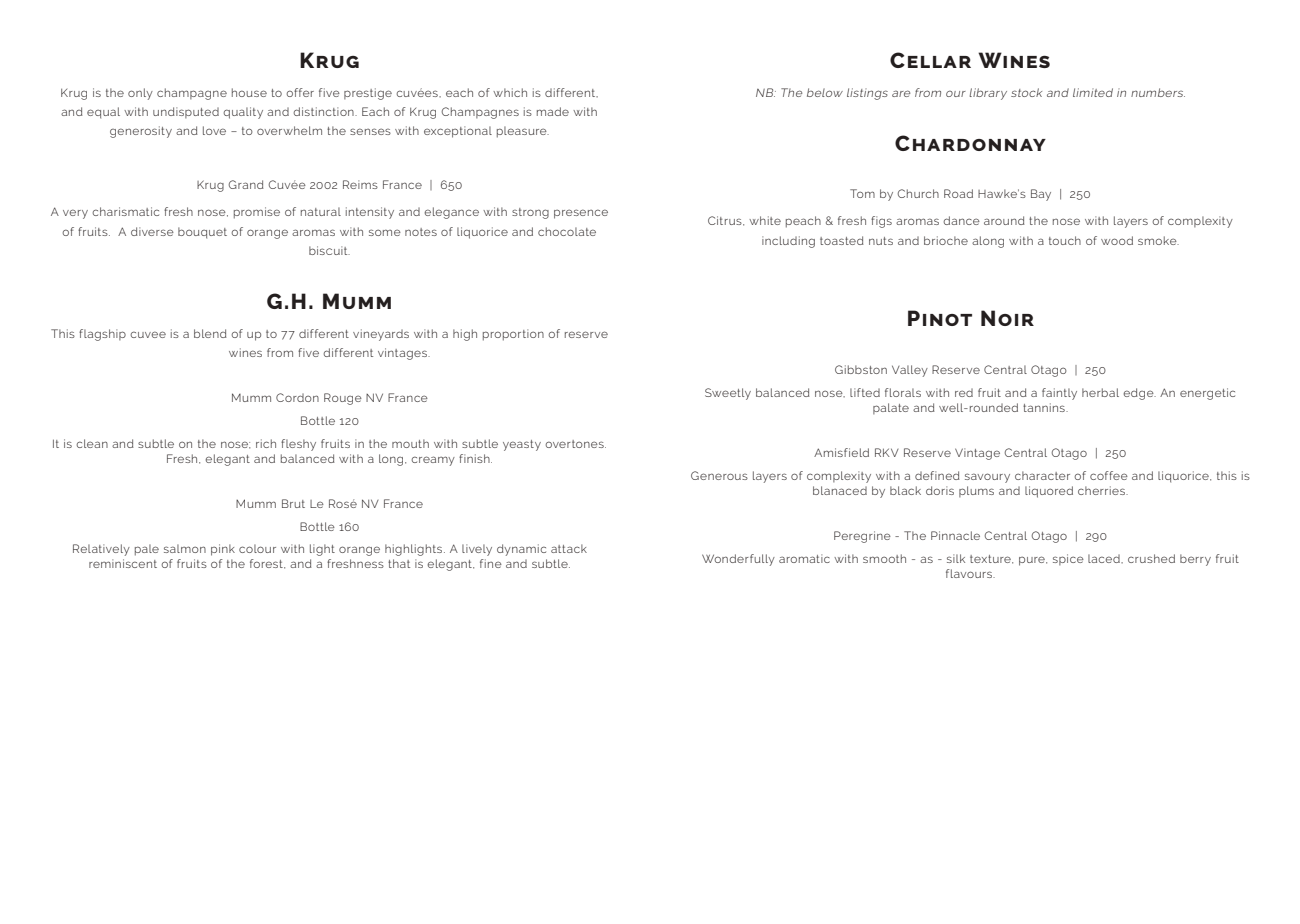  Describe the element at coordinates (186, 112) in the document. I see `undisputed` at that location.
